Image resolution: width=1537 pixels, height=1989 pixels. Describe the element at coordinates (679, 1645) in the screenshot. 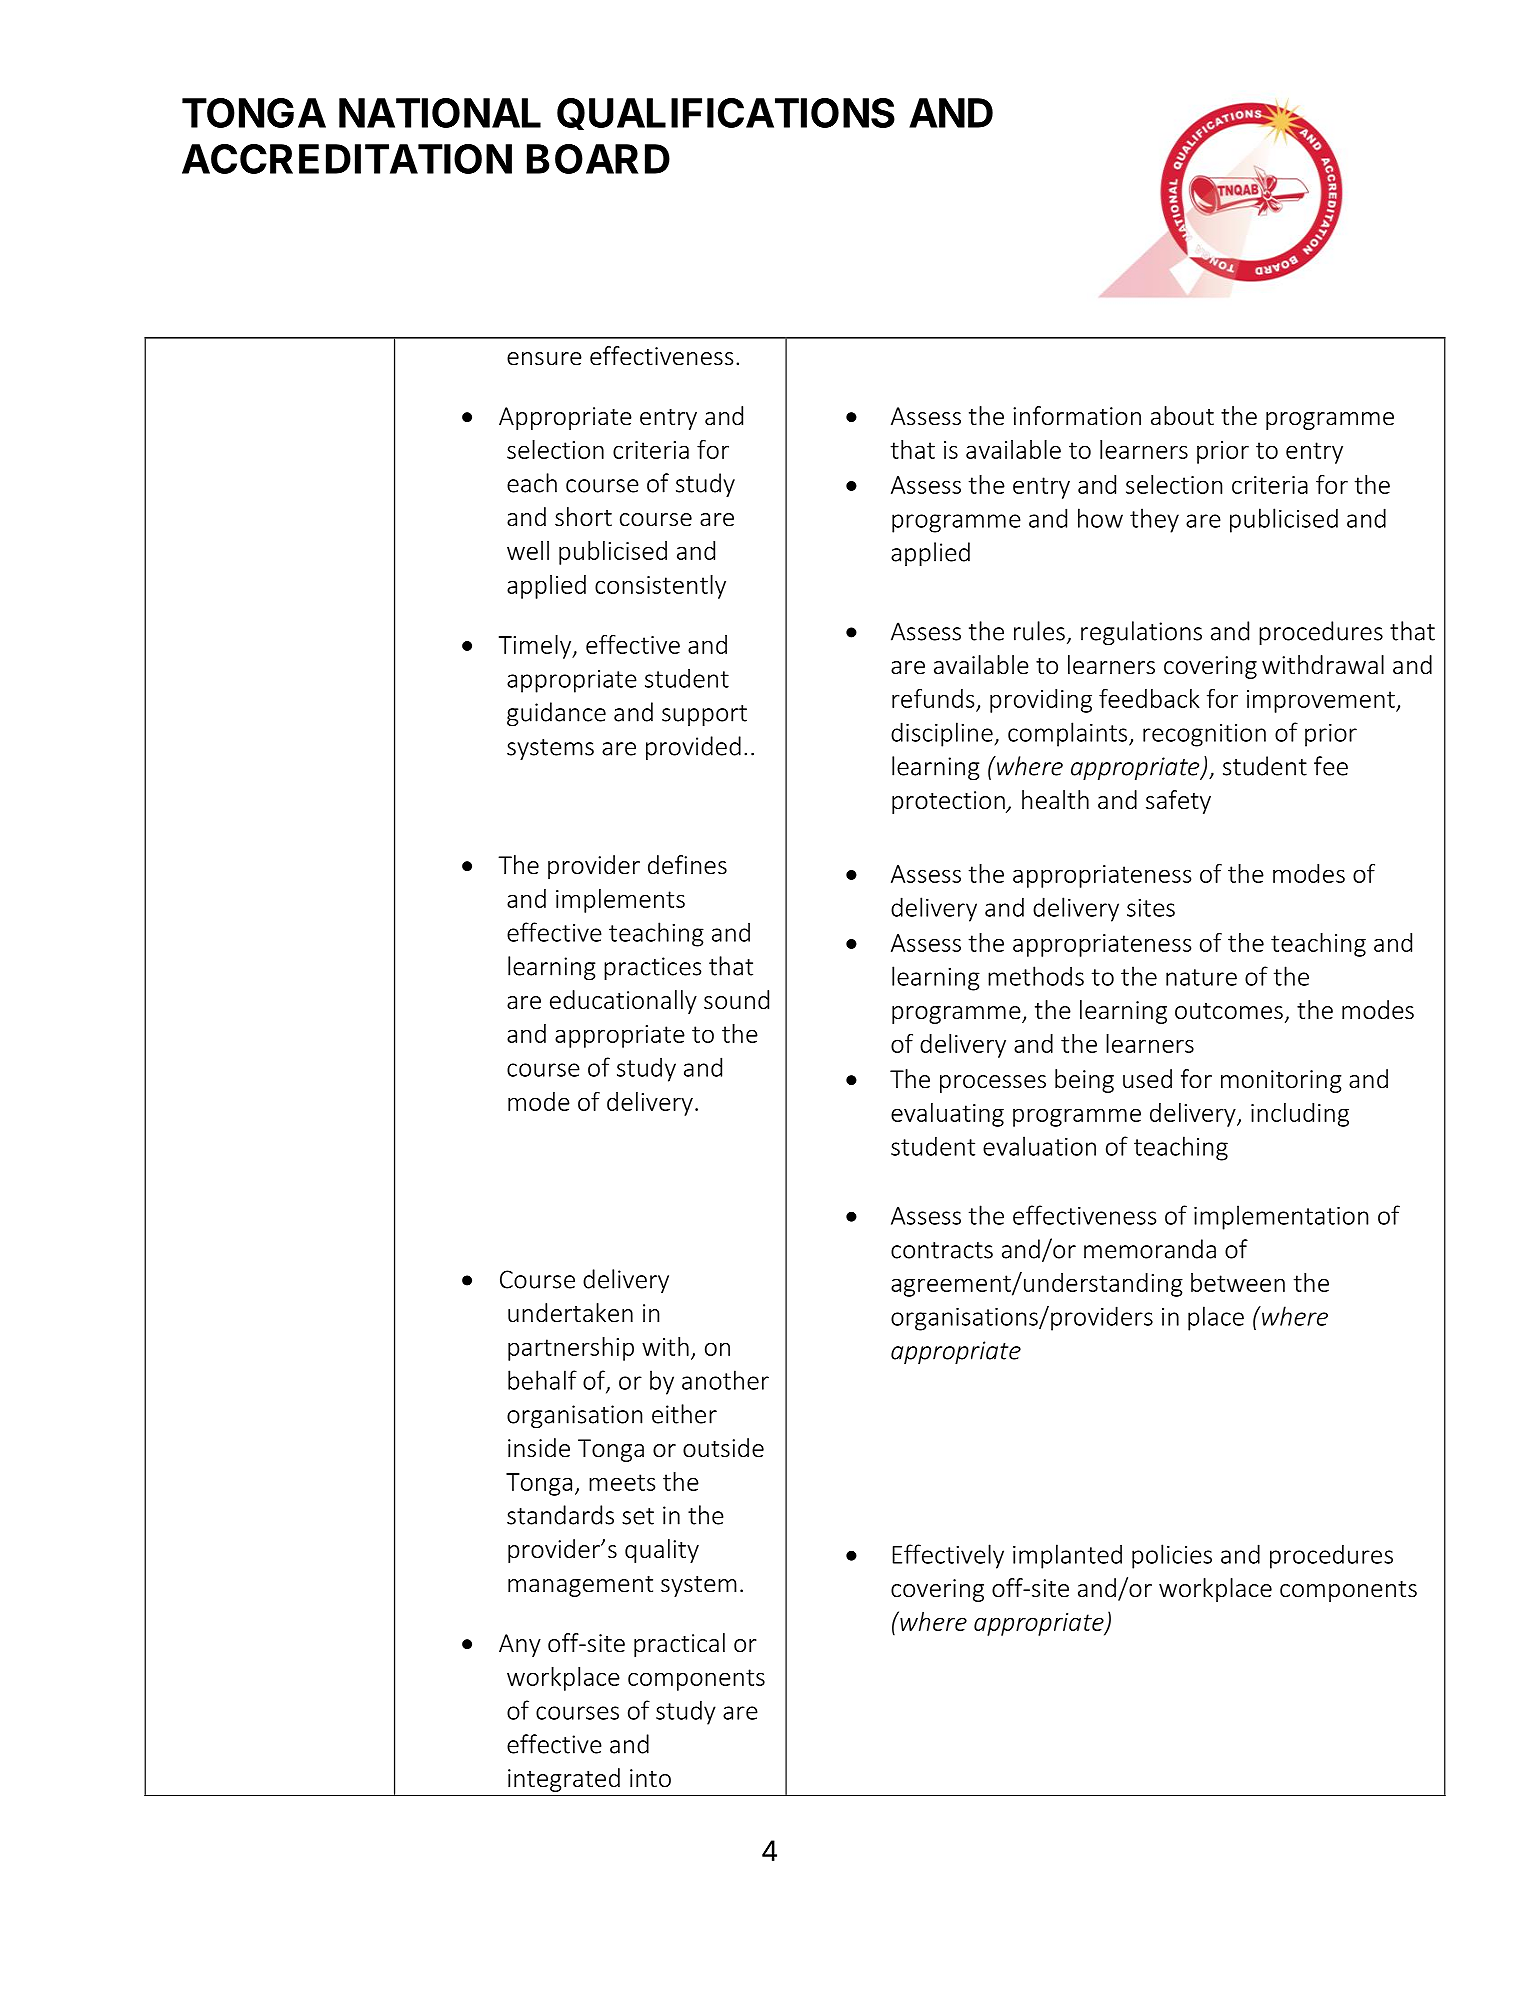

I see `practical` at that location.
